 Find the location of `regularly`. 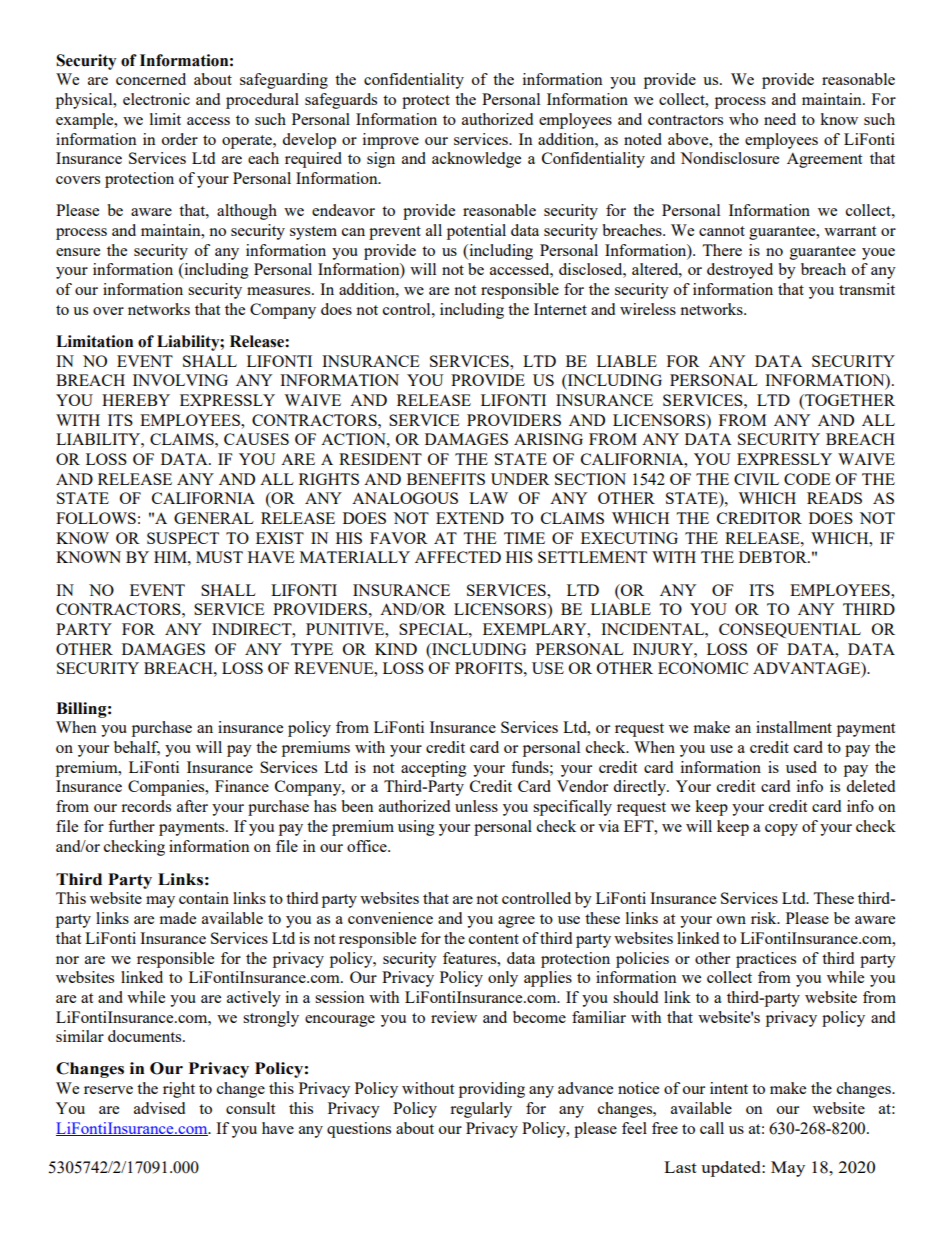

regularly is located at coordinates (481, 1110).
